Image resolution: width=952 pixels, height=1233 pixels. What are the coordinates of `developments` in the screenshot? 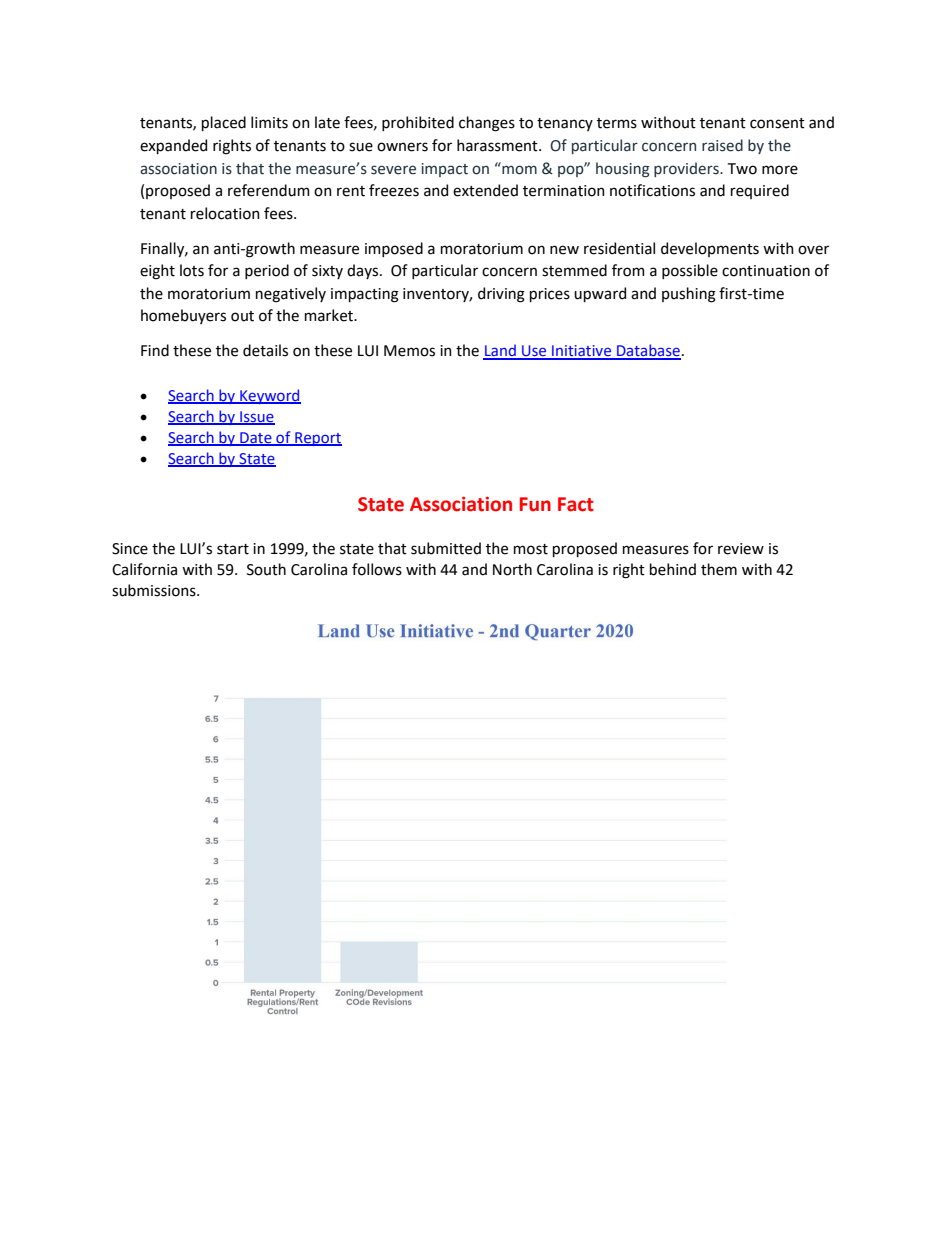 It's located at (710, 249).
